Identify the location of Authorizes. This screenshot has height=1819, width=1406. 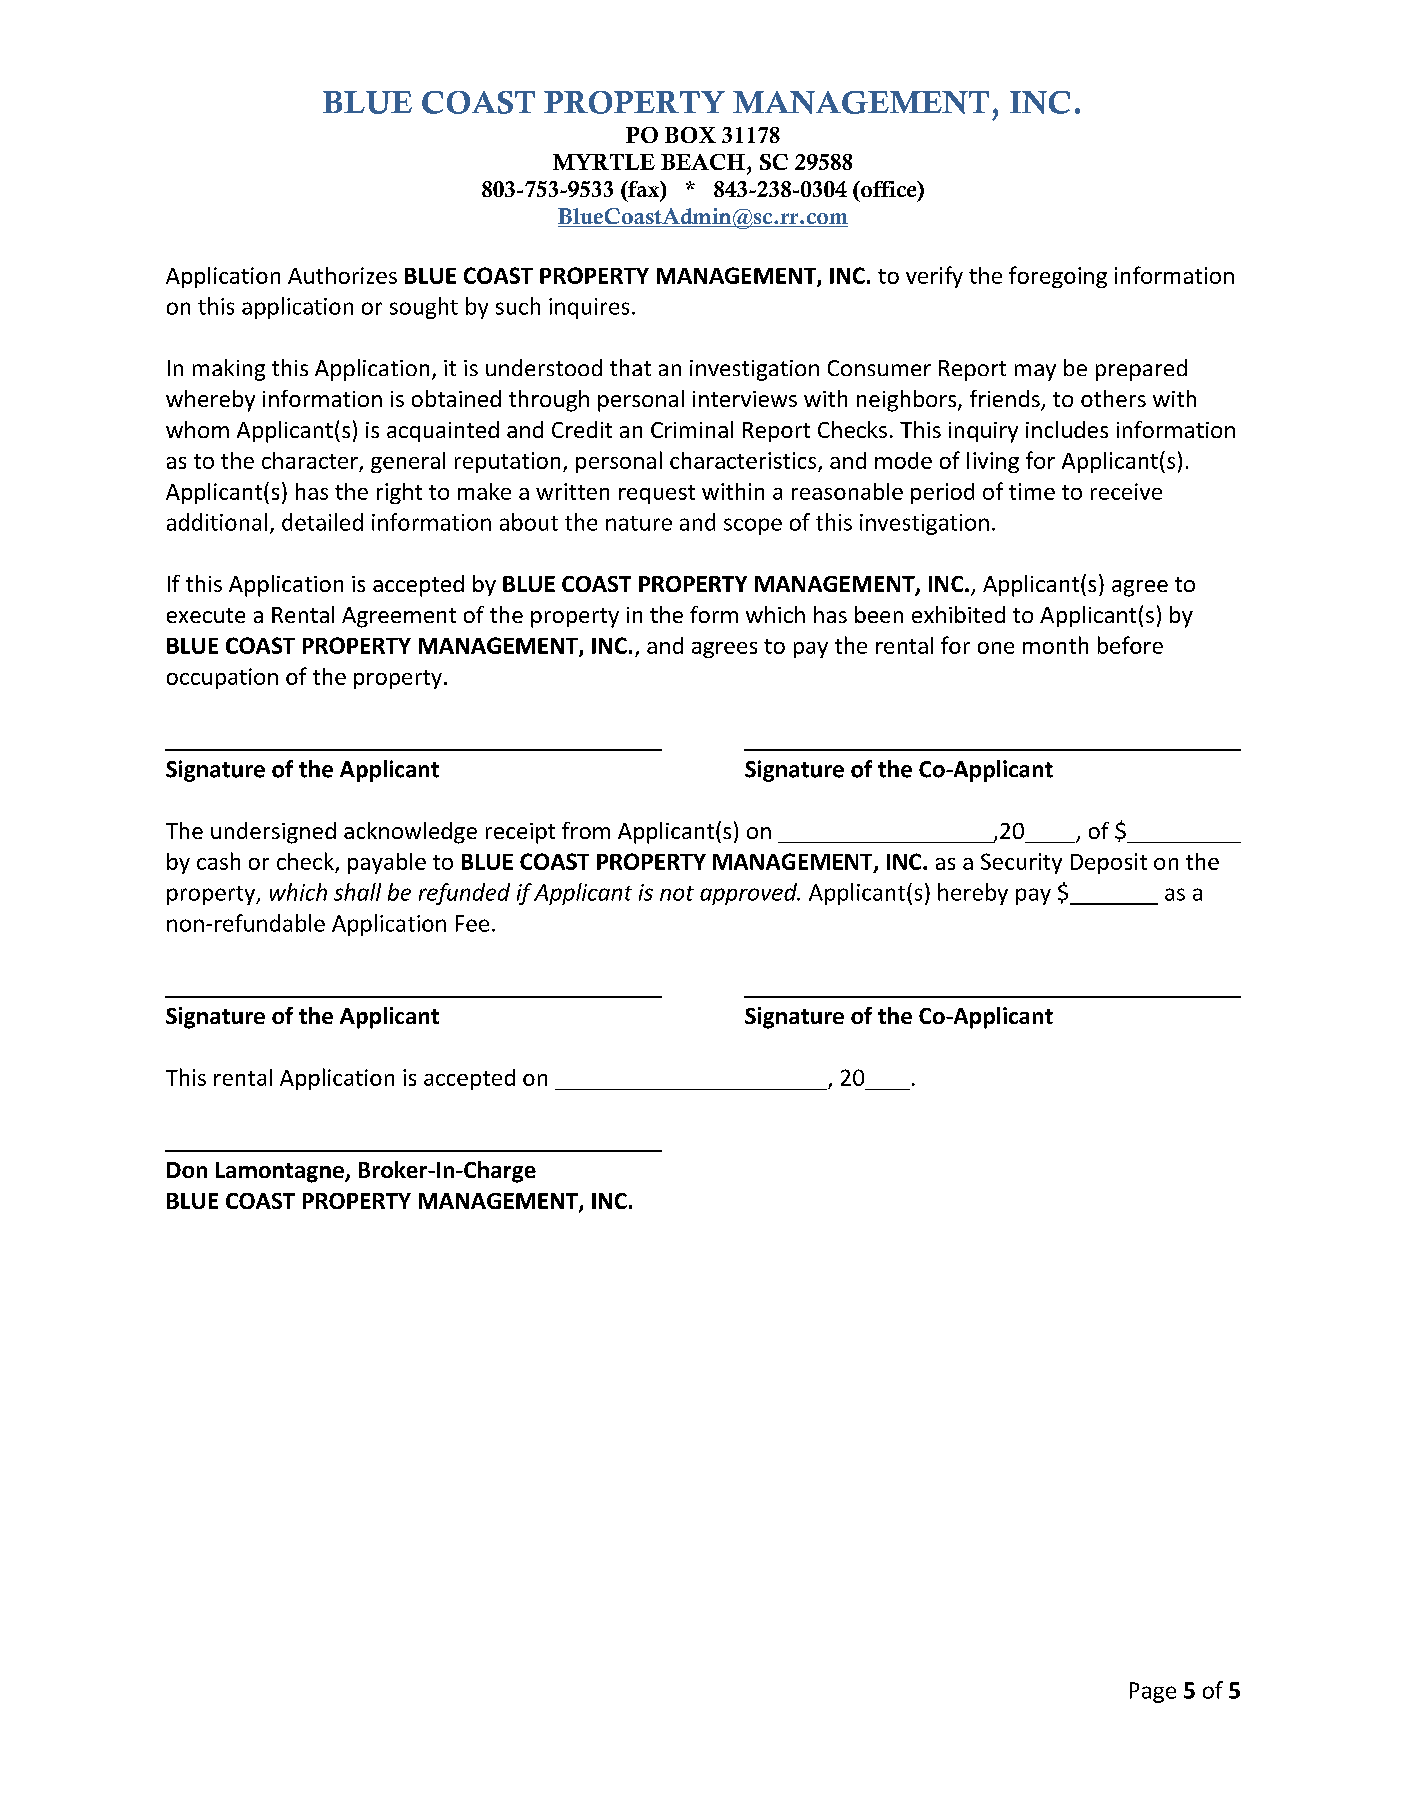
(342, 275).
